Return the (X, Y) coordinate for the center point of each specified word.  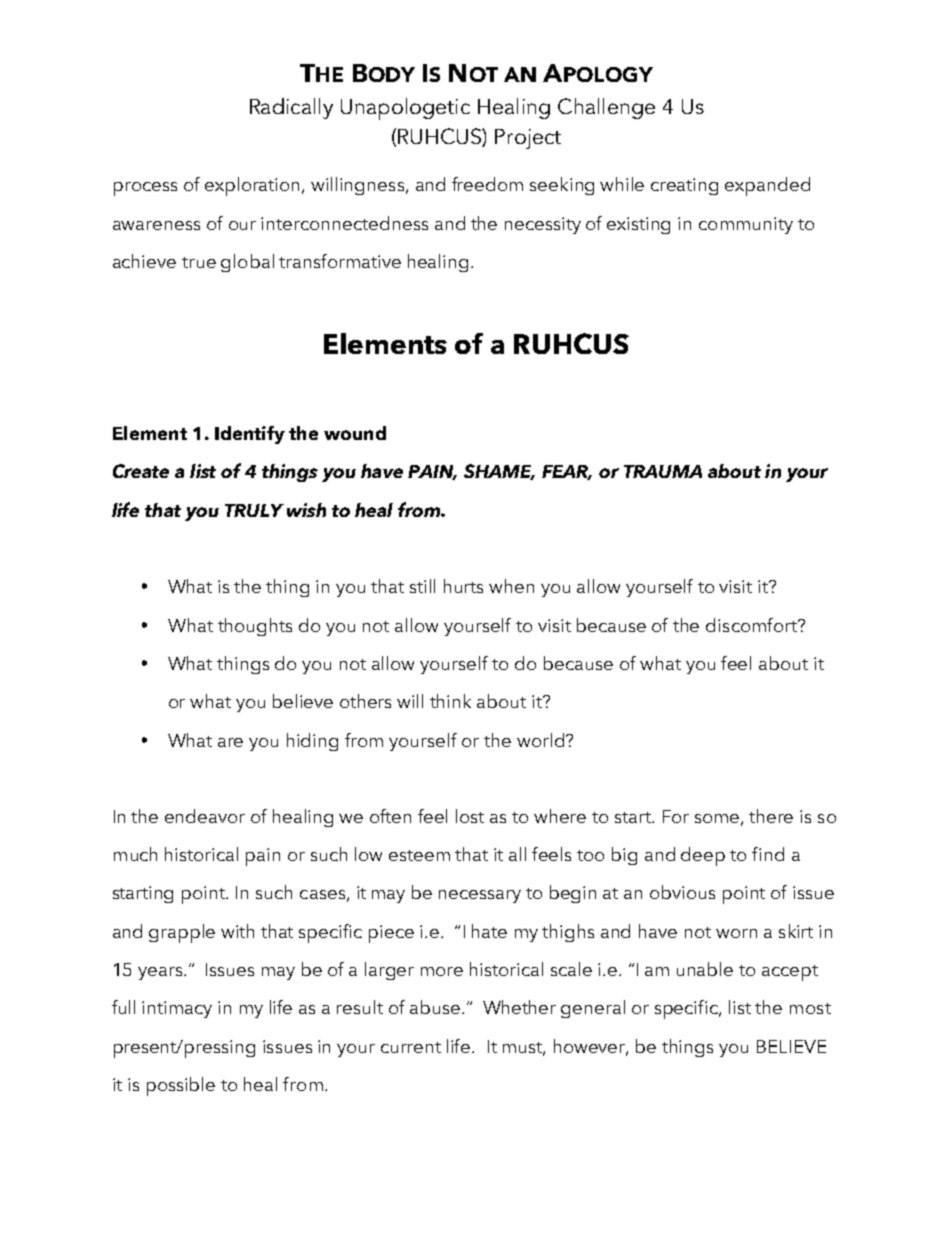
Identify (250, 435)
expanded (767, 186)
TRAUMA (663, 471)
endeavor (205, 816)
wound (355, 433)
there (771, 816)
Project (528, 139)
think (450, 701)
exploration (254, 186)
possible (181, 1086)
